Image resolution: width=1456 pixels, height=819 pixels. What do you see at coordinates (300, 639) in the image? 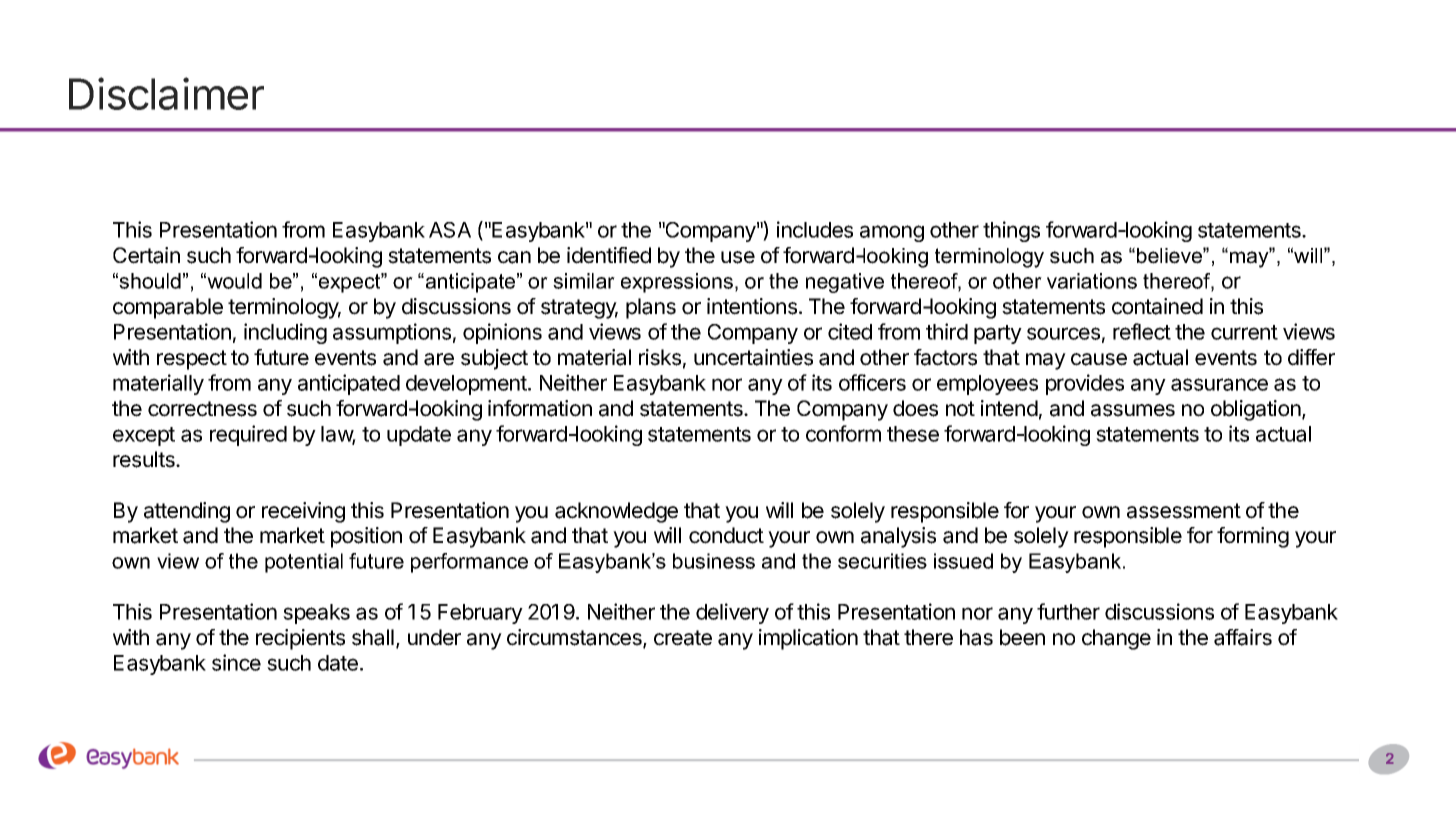
I see `recipients` at bounding box center [300, 639].
